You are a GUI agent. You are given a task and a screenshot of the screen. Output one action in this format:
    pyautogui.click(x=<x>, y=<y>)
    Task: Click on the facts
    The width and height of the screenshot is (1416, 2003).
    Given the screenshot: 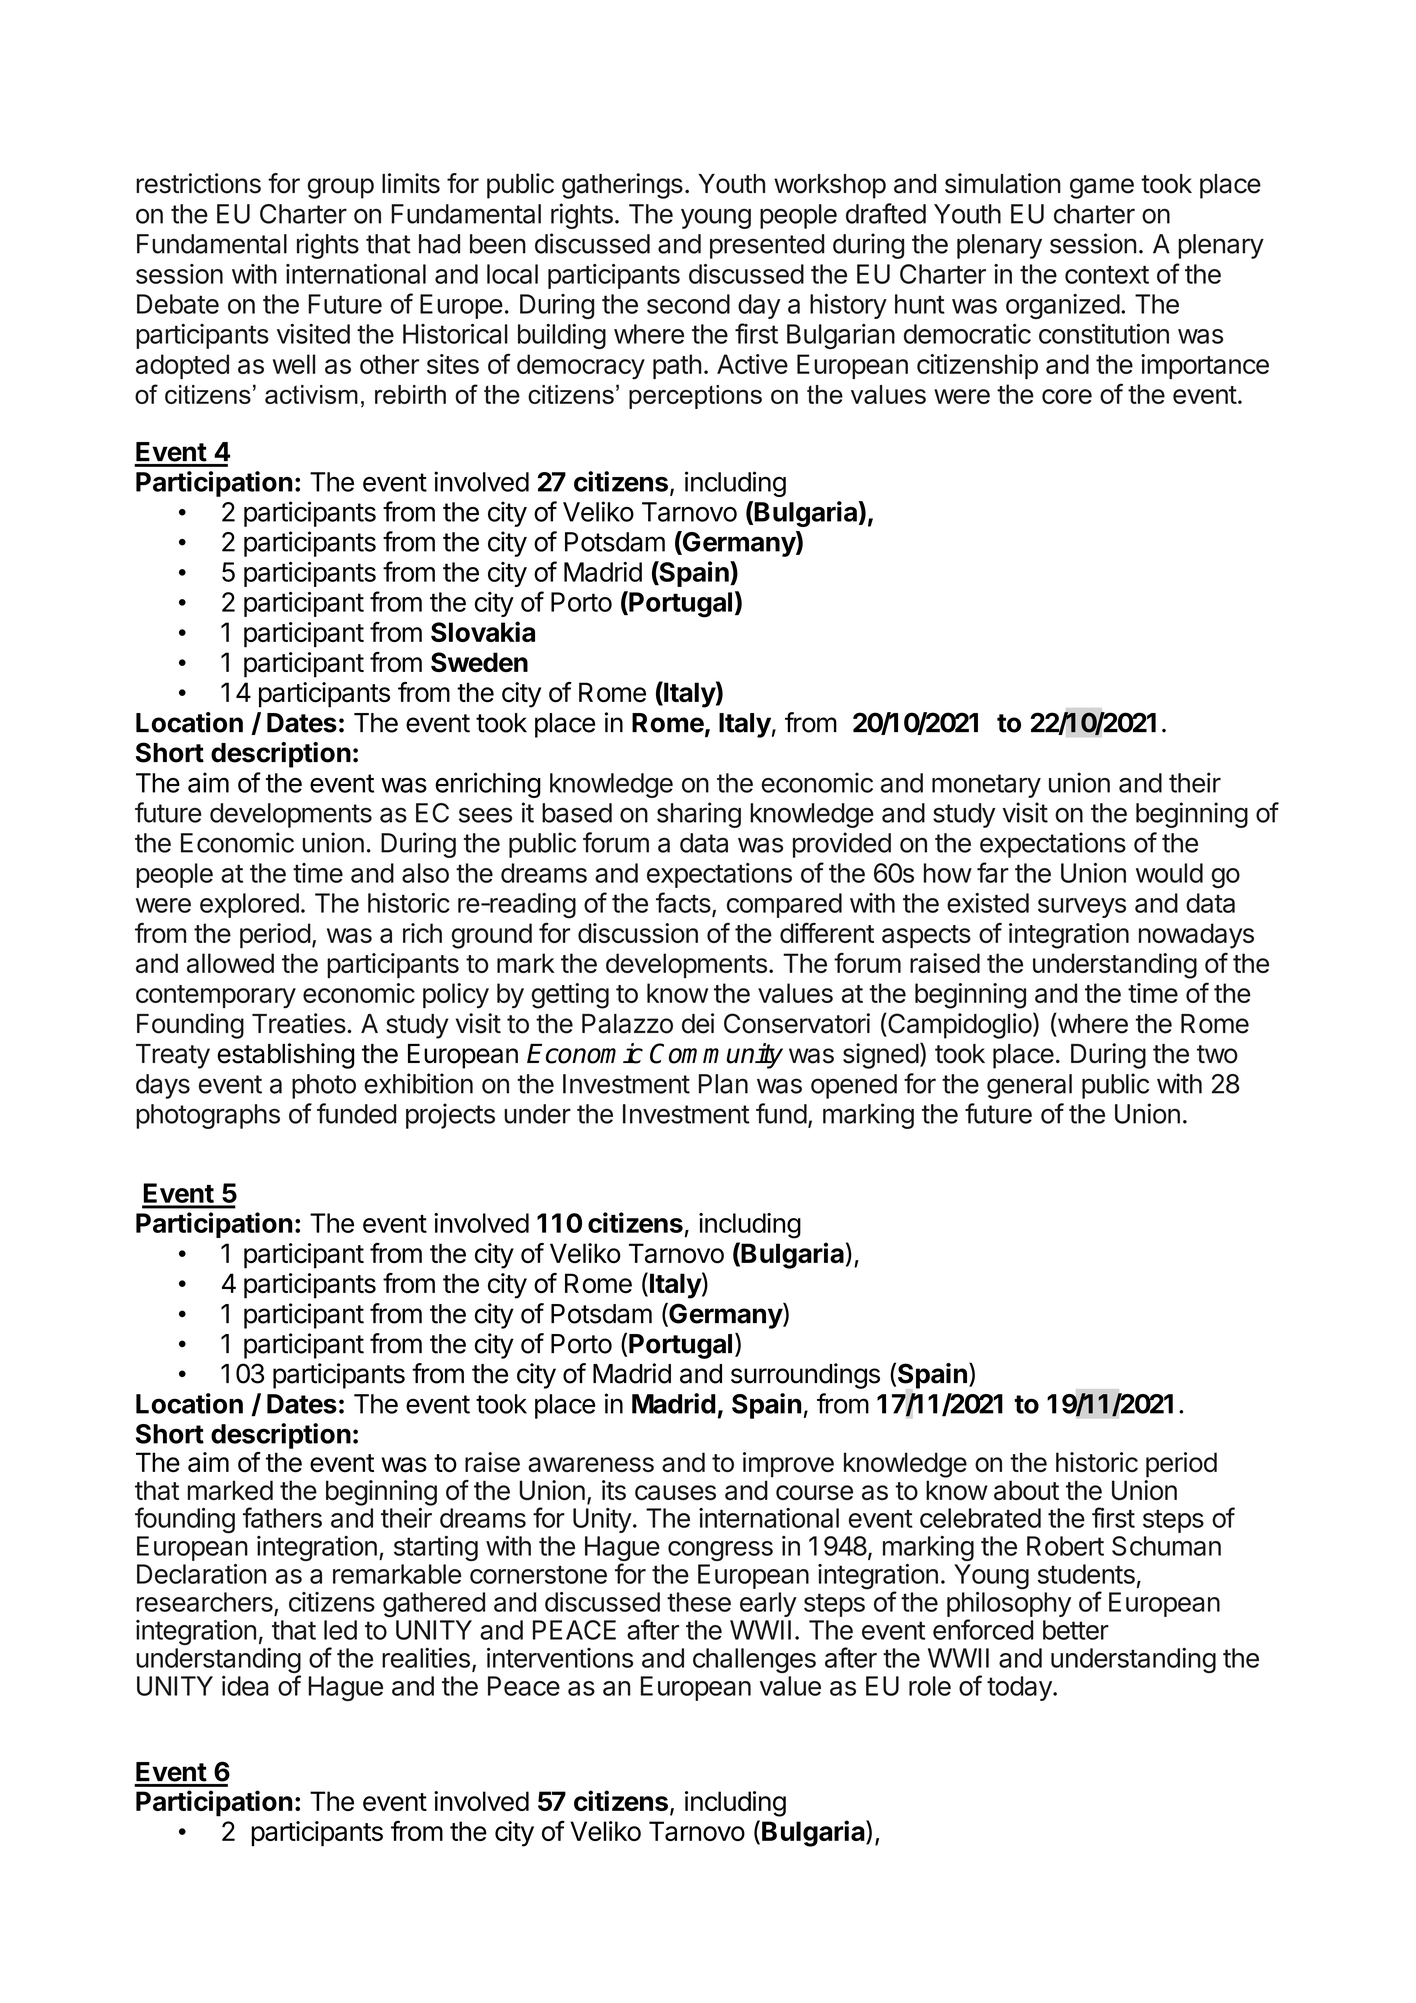 What is the action you would take?
    pyautogui.click(x=684, y=903)
